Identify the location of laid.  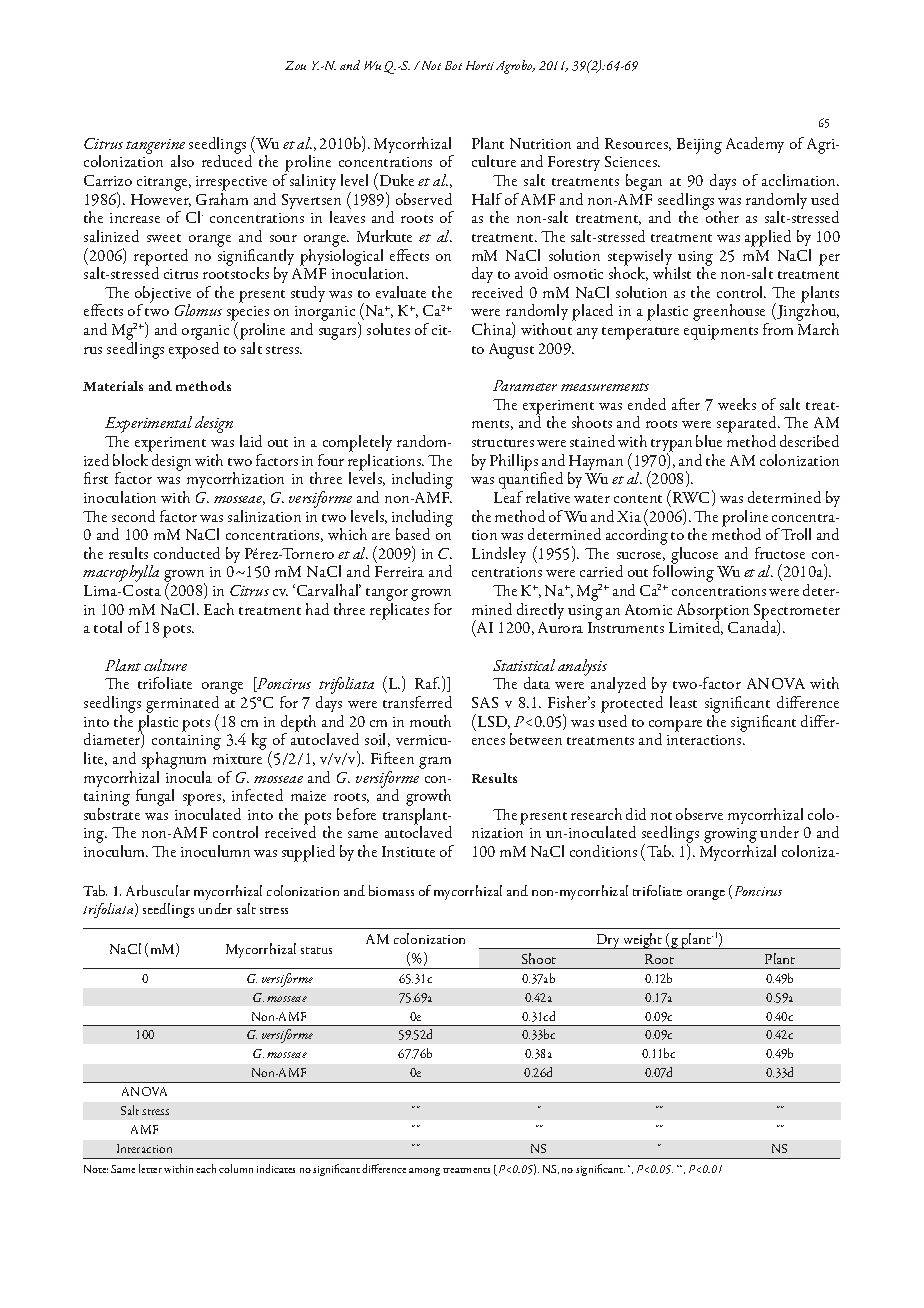
(251, 441).
